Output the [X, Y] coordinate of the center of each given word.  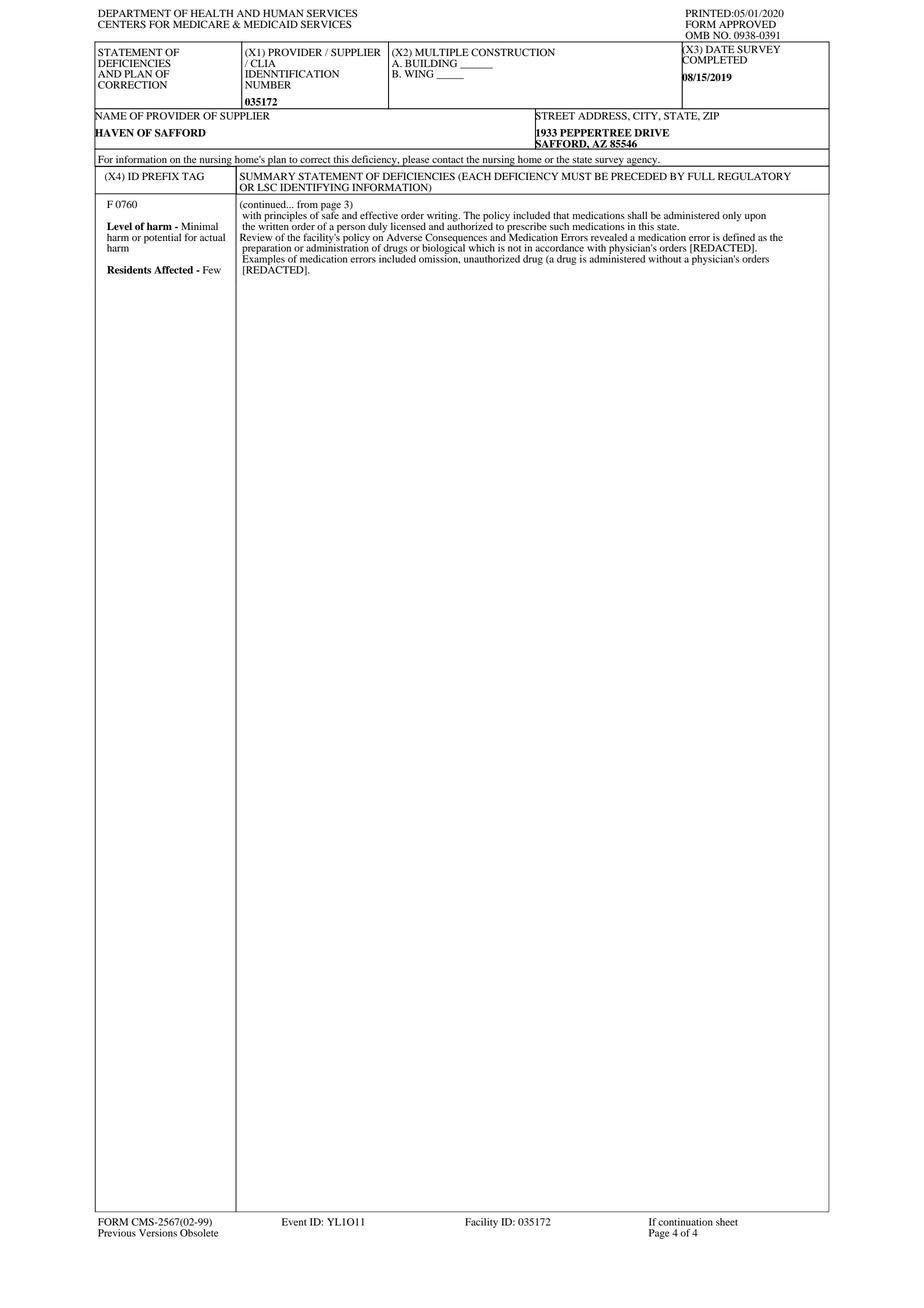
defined [739, 237]
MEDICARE [201, 24]
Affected [173, 270]
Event [294, 1222]
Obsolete [199, 1233]
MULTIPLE [442, 52]
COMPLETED [714, 60]
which [482, 248]
